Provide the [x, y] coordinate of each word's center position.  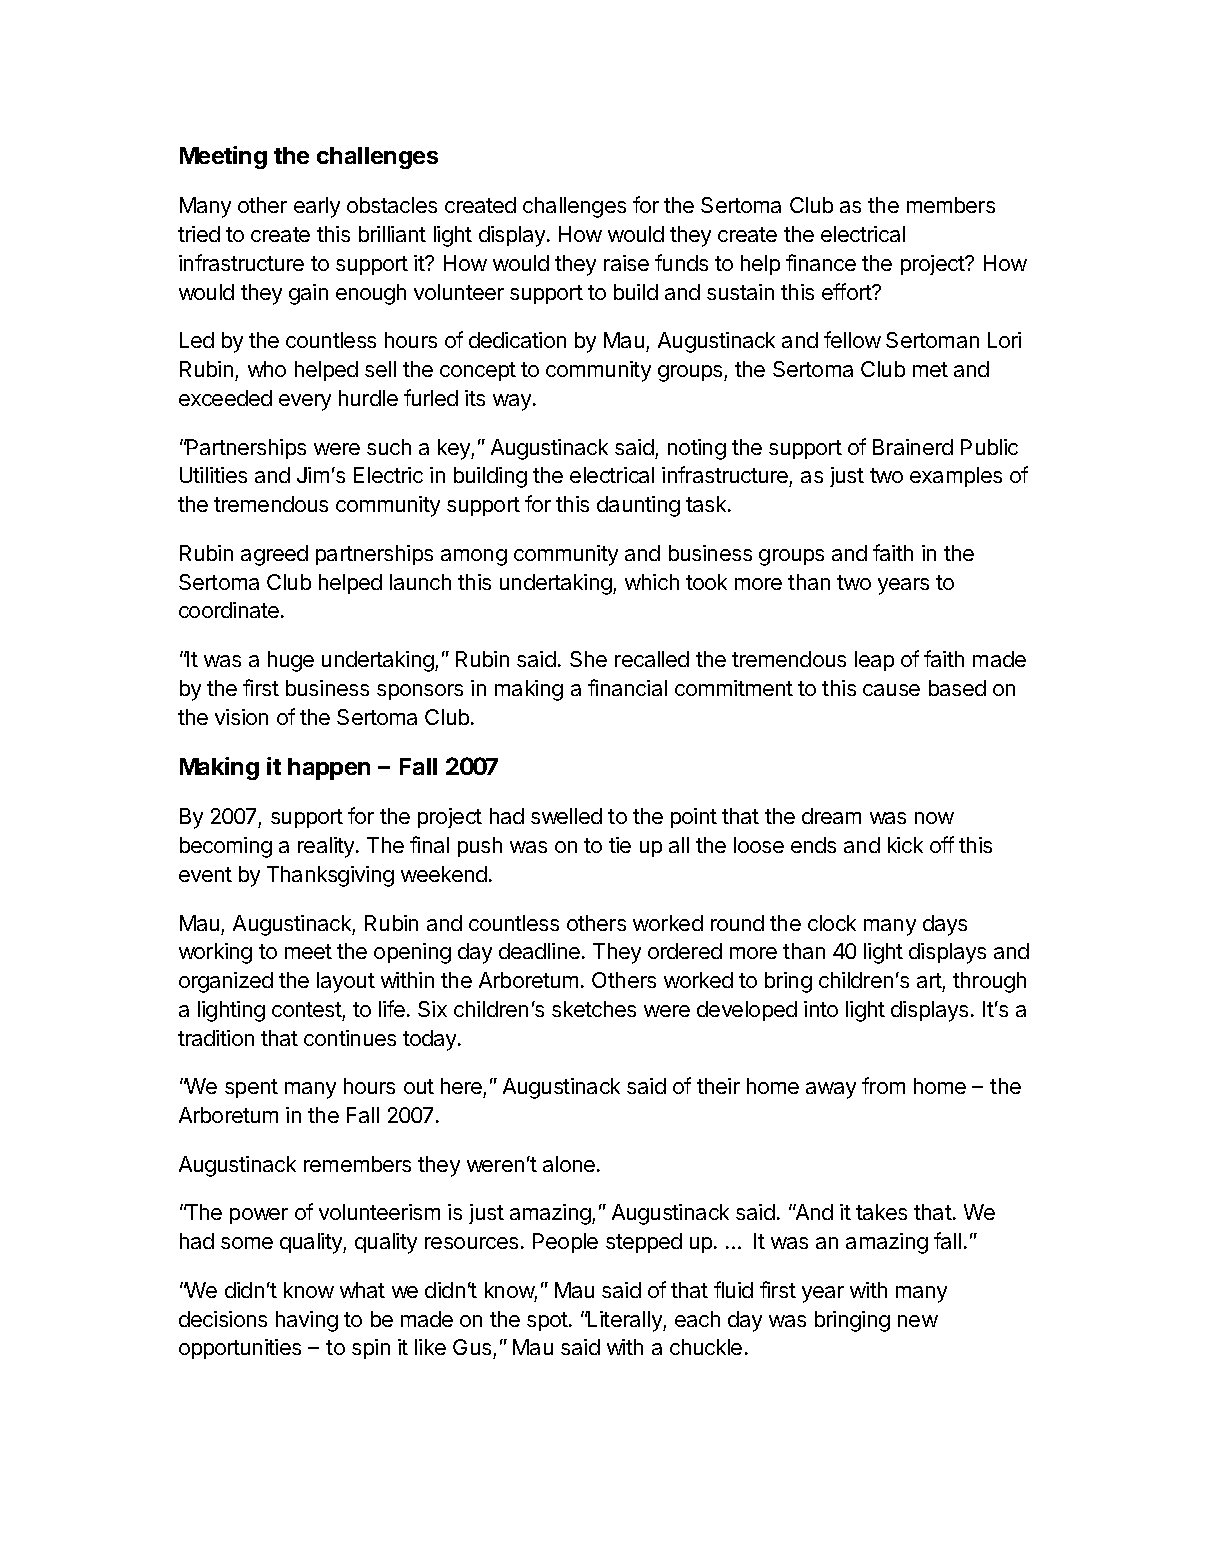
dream [831, 816]
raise [626, 263]
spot [548, 1321]
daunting [638, 506]
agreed [274, 555]
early [317, 207]
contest [307, 1009]
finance [821, 262]
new [918, 1321]
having [307, 1321]
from [883, 1085]
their [718, 1086]
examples [956, 477]
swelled [566, 816]
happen [329, 769]
